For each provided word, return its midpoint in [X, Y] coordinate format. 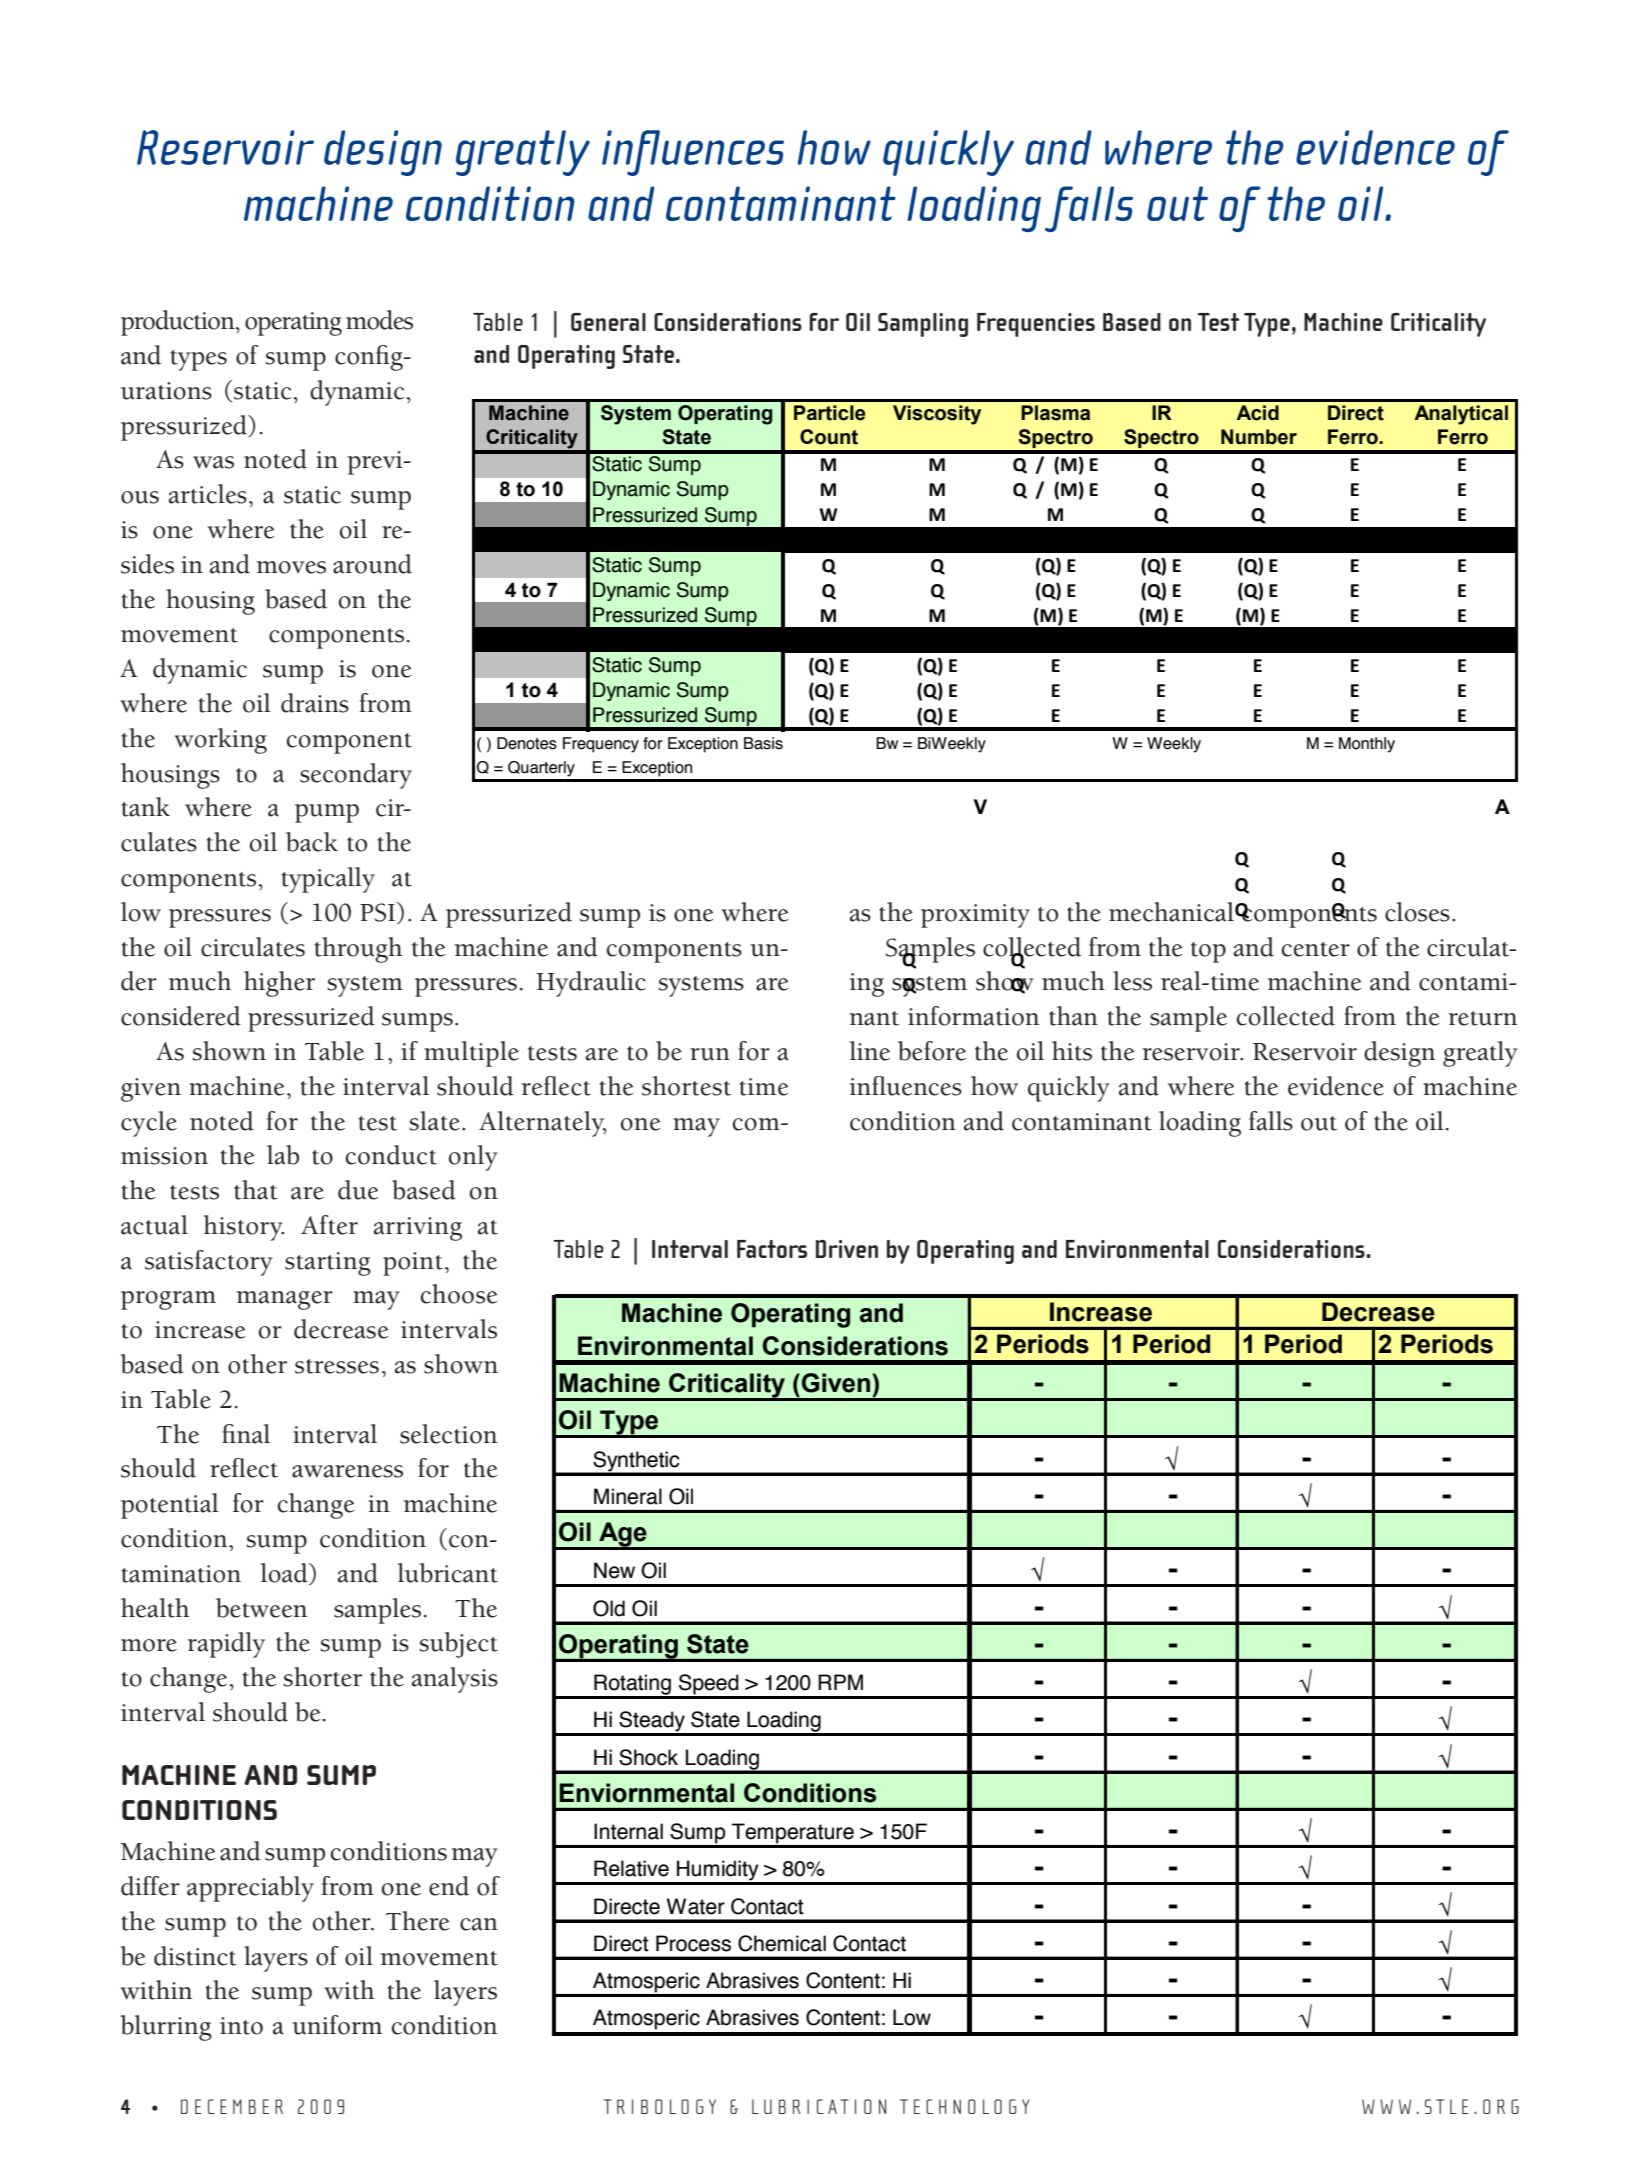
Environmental [1137, 1249]
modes [379, 320]
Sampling [923, 325]
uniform [337, 2025]
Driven [847, 1249]
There [417, 1921]
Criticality [1438, 325]
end [449, 1886]
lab [283, 1155]
